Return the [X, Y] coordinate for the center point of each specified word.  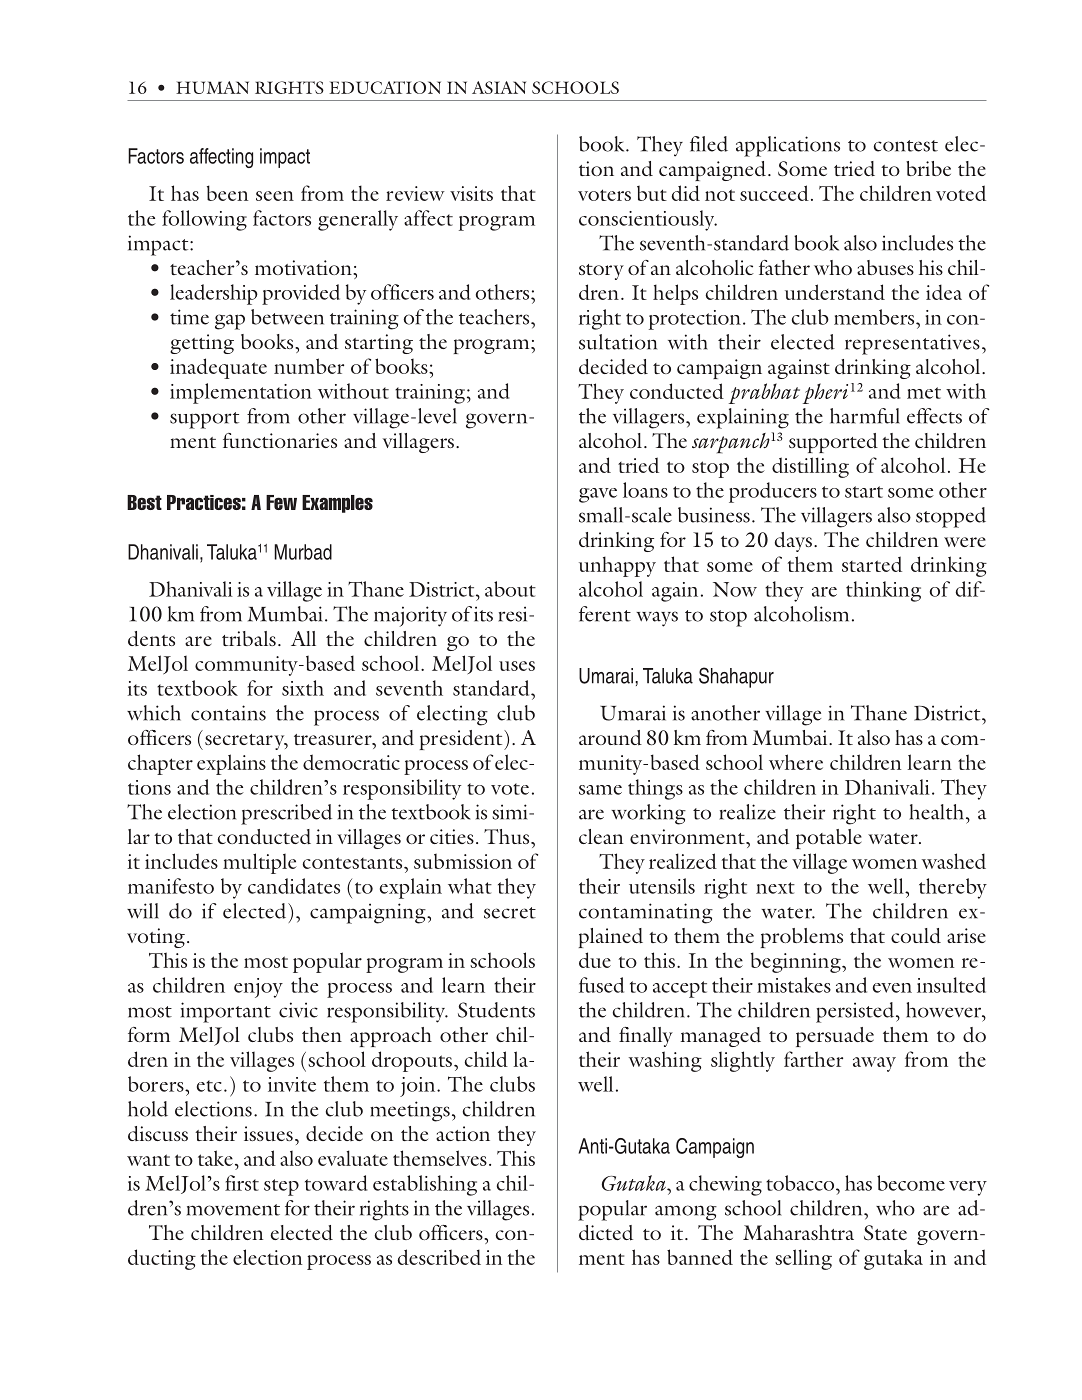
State [885, 1232]
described [439, 1257]
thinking [883, 591]
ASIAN [499, 87]
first [242, 1183]
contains [228, 713]
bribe [928, 168]
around [610, 738]
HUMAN [212, 87]
